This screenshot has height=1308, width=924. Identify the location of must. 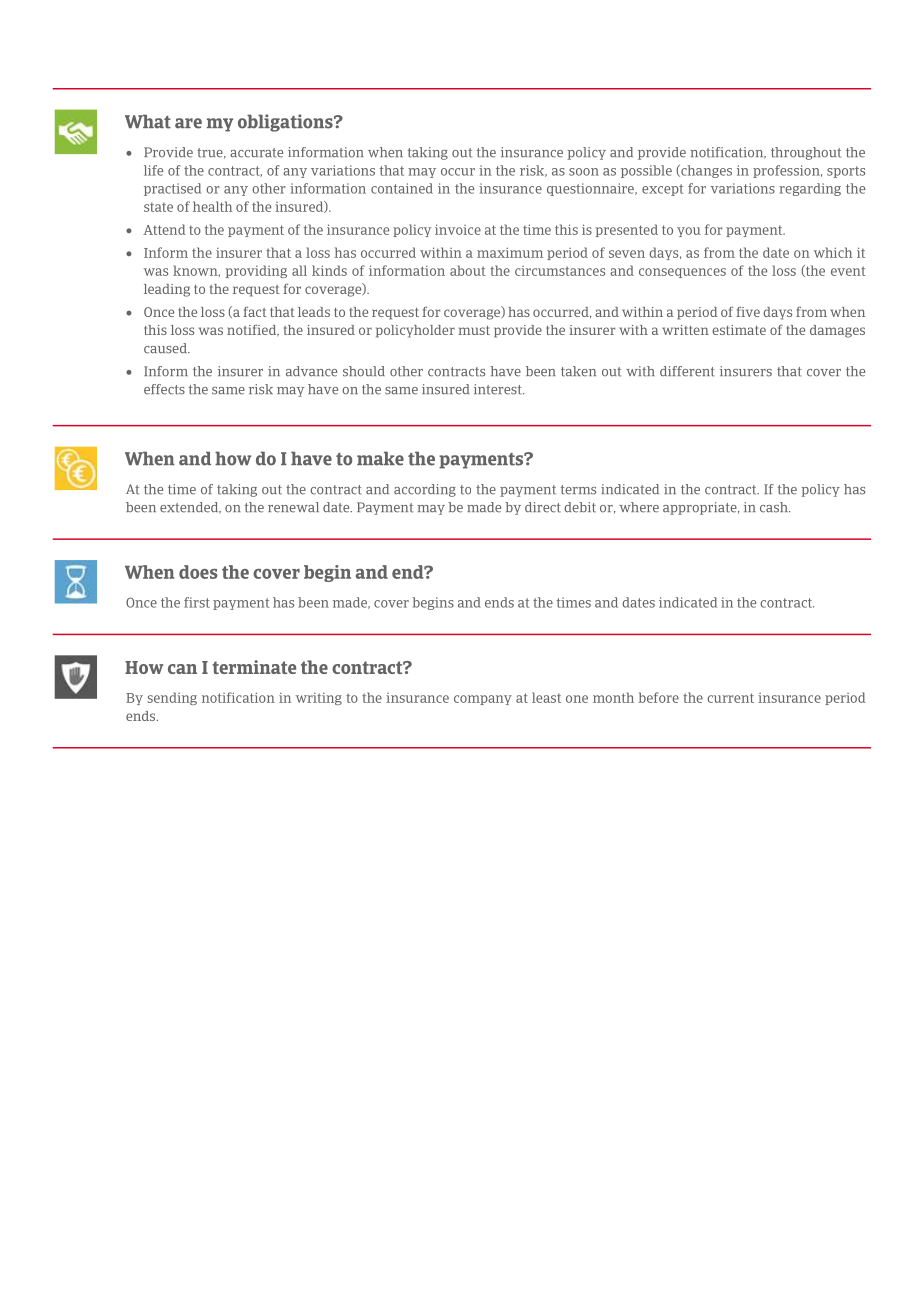
(474, 330).
